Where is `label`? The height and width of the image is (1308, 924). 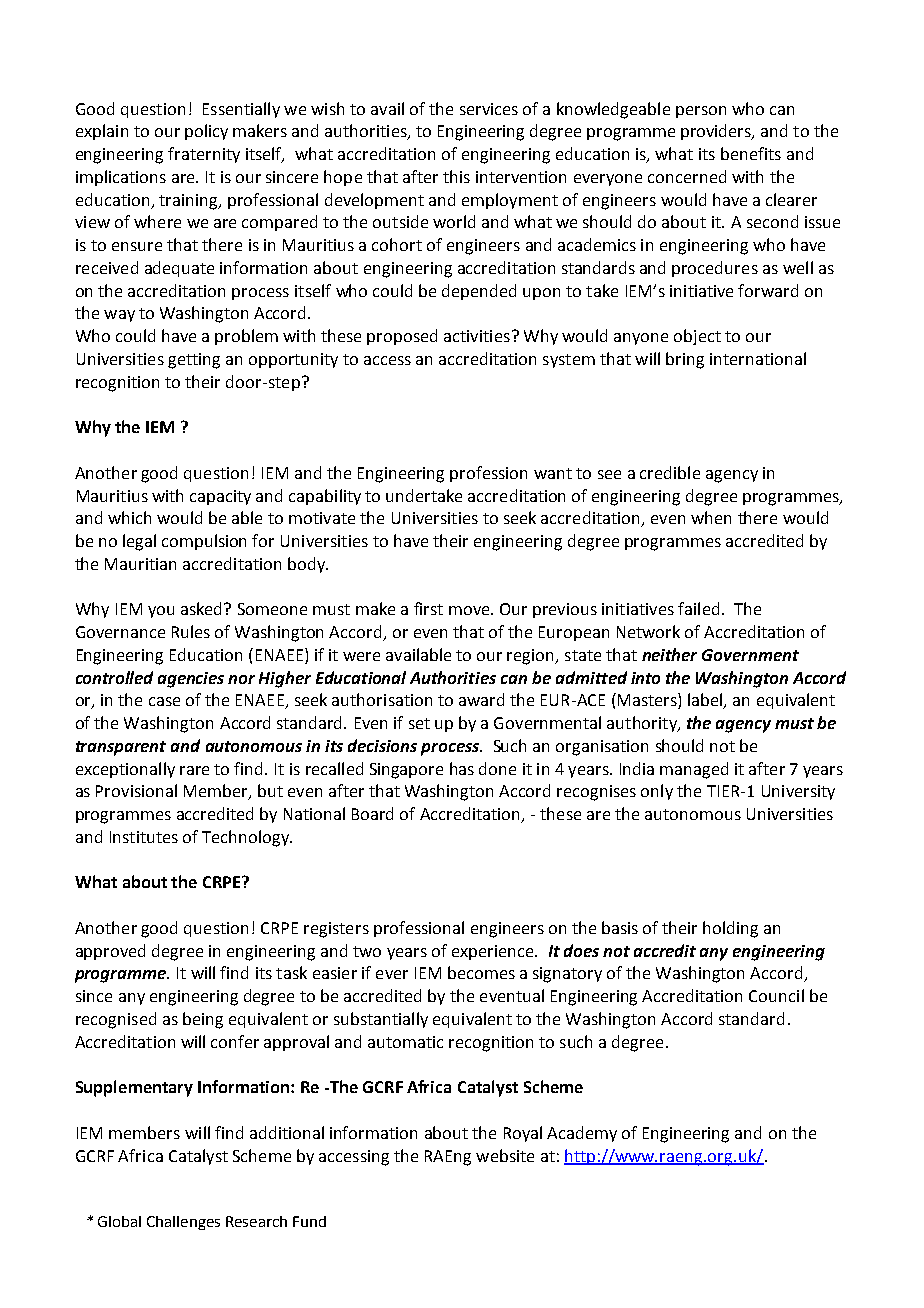 label is located at coordinates (706, 701).
